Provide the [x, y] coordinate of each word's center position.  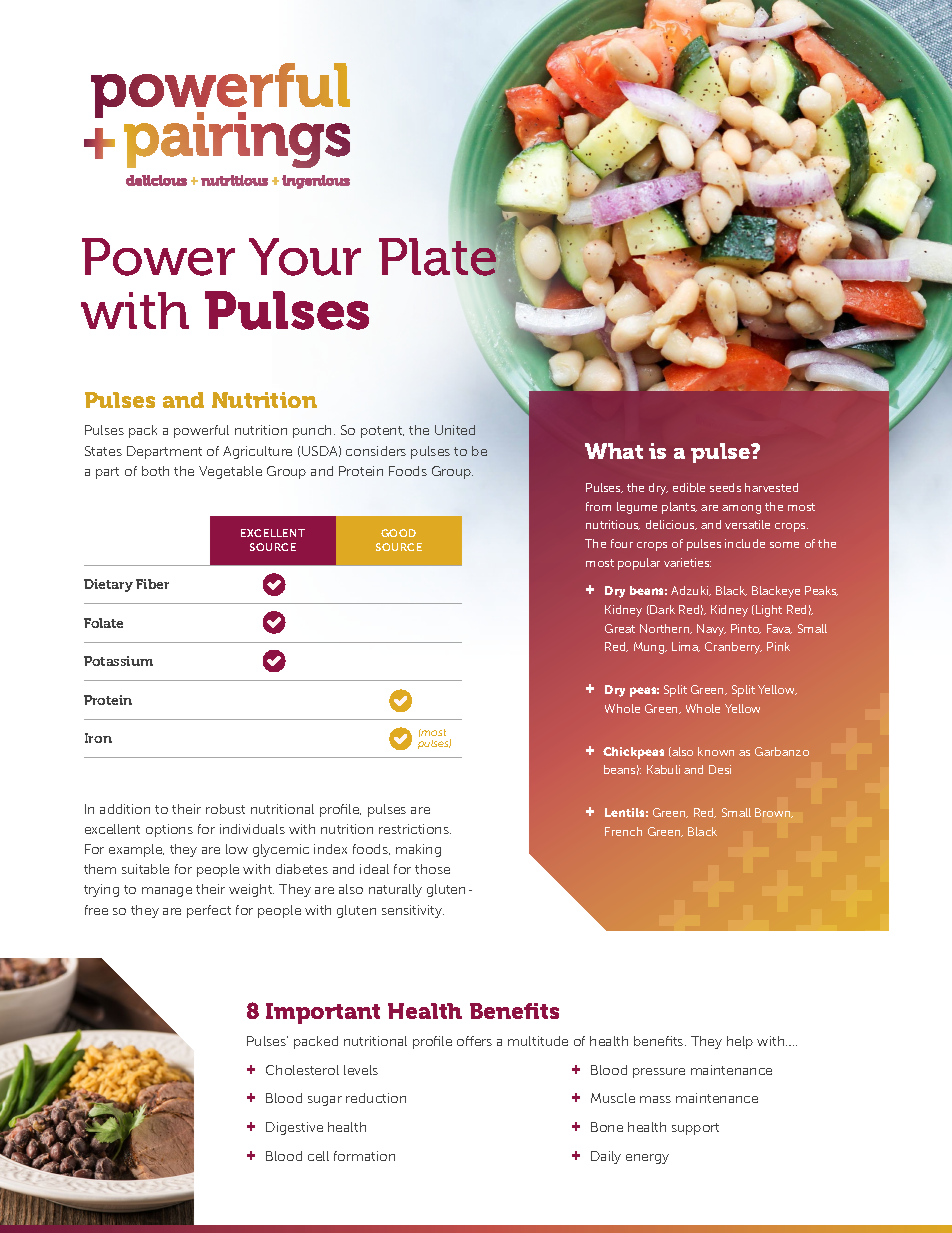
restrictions [415, 829]
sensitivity [413, 911]
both [155, 471]
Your [305, 257]
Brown [774, 813]
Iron [98, 738]
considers [376, 451]
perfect [209, 911]
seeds [725, 487]
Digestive [294, 1128]
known [716, 751]
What [614, 451]
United [455, 430]
